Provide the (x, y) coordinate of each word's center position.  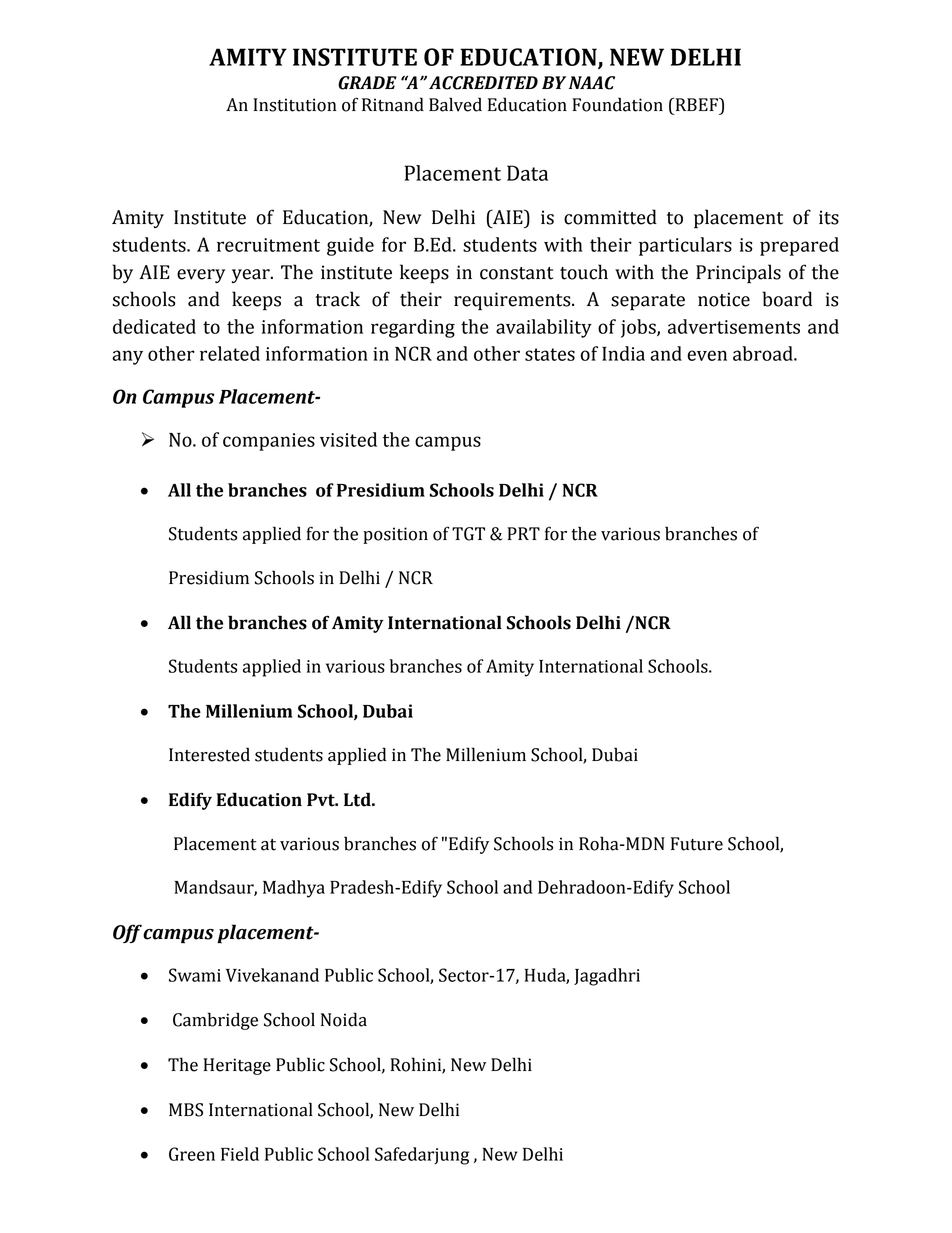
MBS (186, 1110)
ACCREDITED (483, 83)
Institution (295, 105)
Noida (344, 1019)
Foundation (617, 104)
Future (697, 844)
